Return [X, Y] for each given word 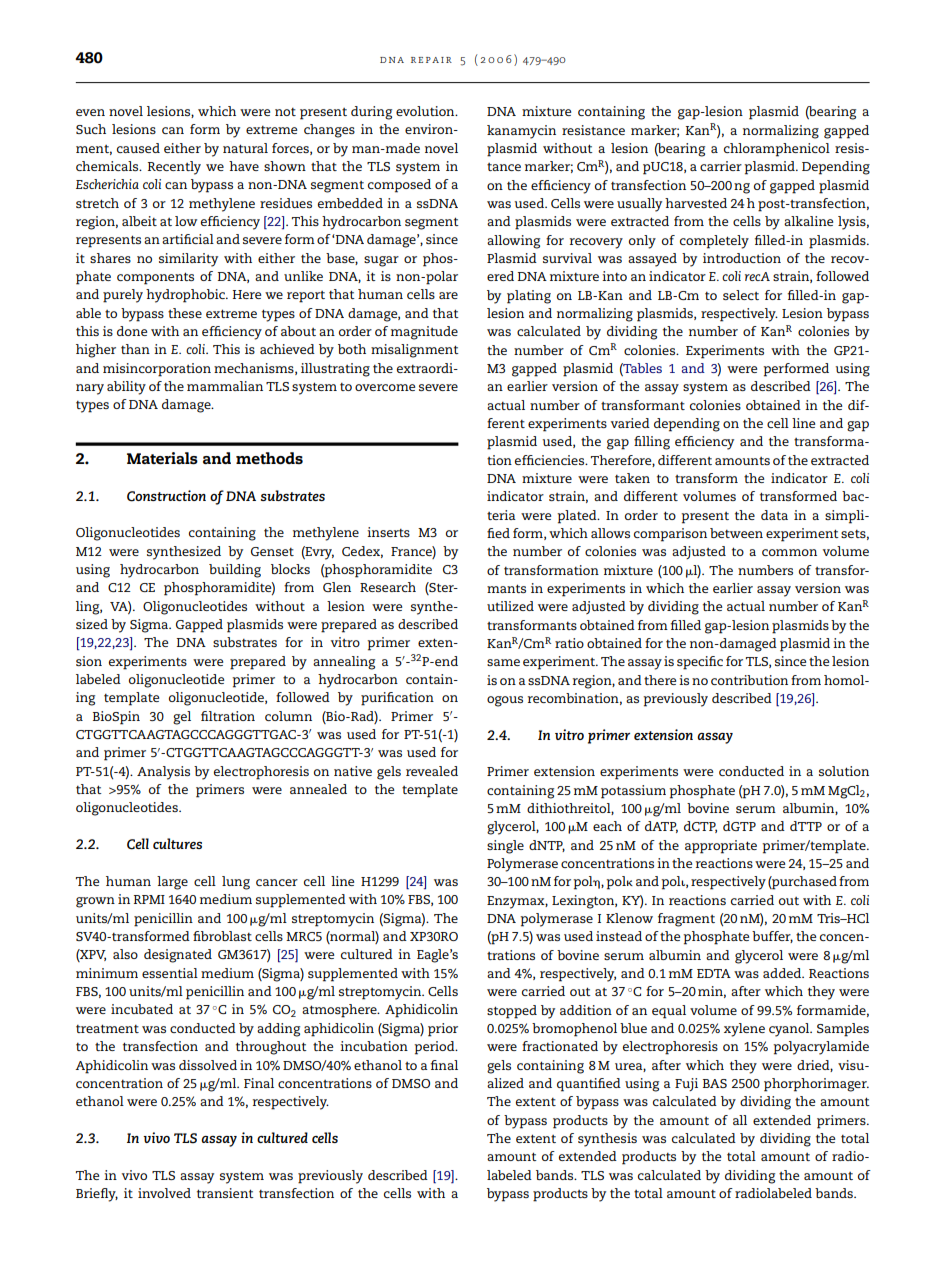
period [435, 1048]
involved [164, 1193]
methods [269, 458]
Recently [174, 168]
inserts [388, 532]
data [774, 515]
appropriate [721, 847]
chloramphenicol [777, 150]
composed [399, 186]
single [505, 847]
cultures [177, 843]
